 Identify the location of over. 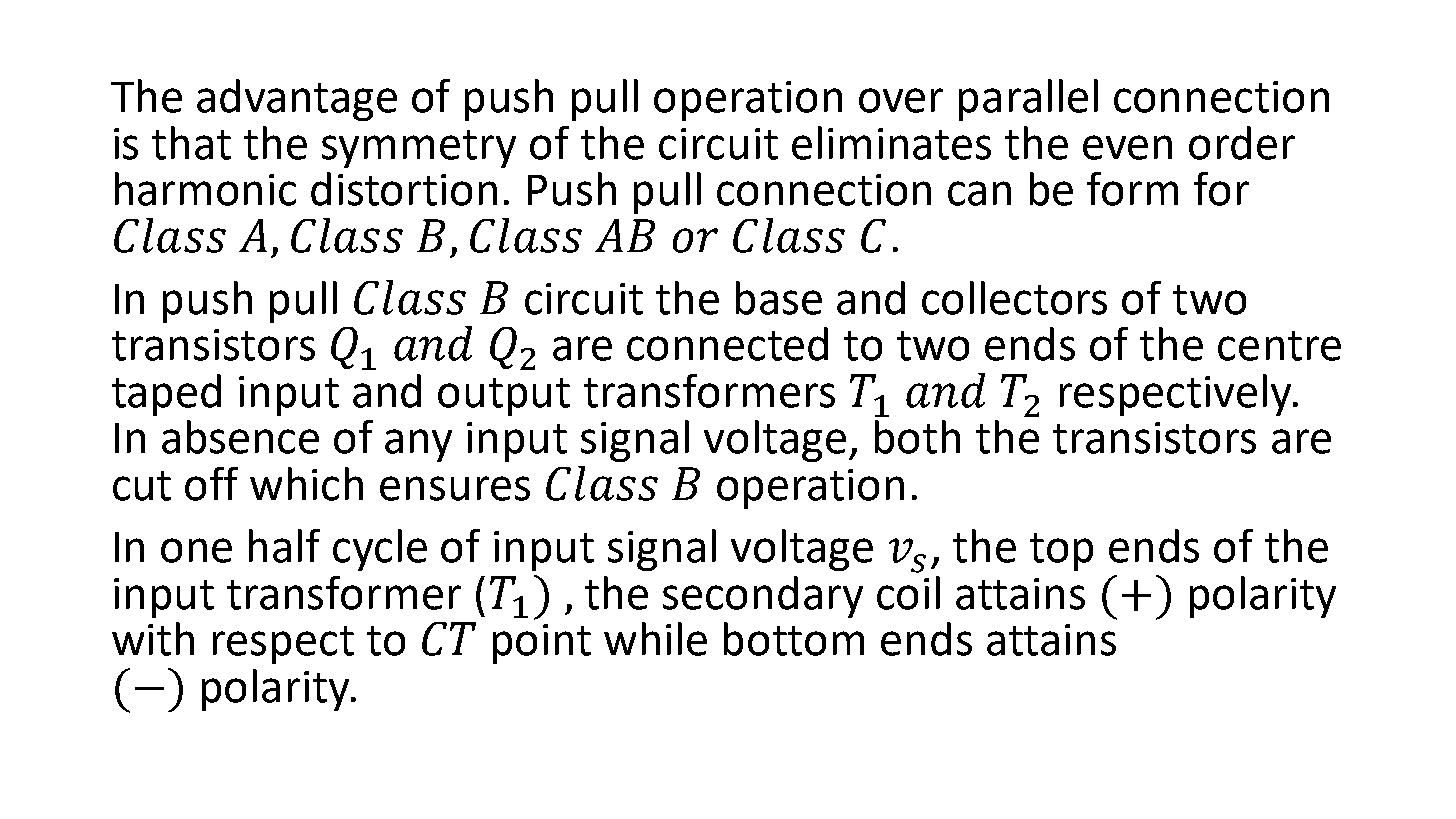
(901, 100).
